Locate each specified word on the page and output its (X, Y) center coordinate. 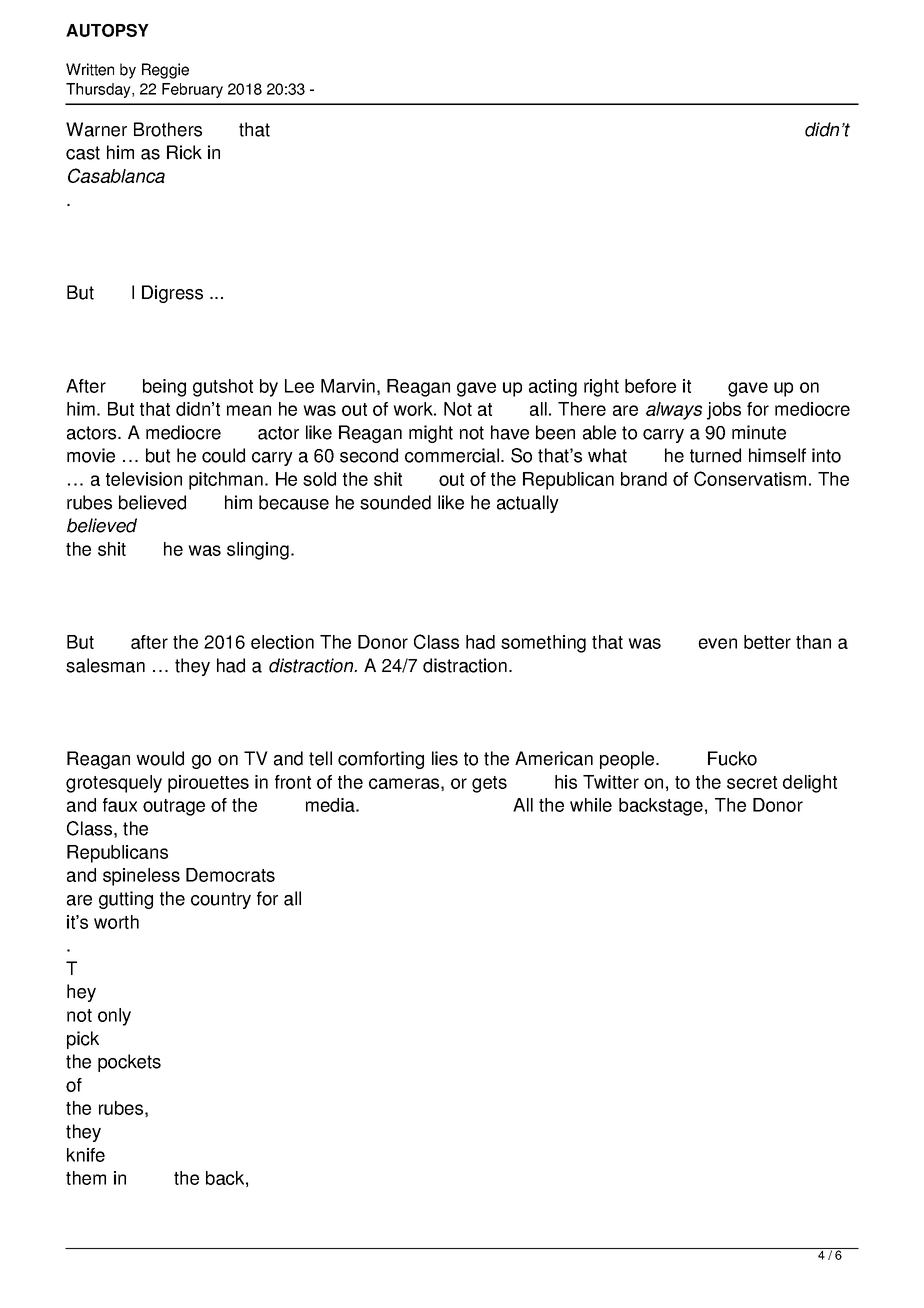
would (160, 758)
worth (116, 922)
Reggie (165, 71)
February (192, 90)
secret (752, 782)
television (144, 479)
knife (86, 1155)
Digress (172, 294)
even (717, 643)
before (650, 386)
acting (553, 388)
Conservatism (750, 478)
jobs (724, 411)
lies (445, 758)
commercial (452, 455)
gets (489, 784)
